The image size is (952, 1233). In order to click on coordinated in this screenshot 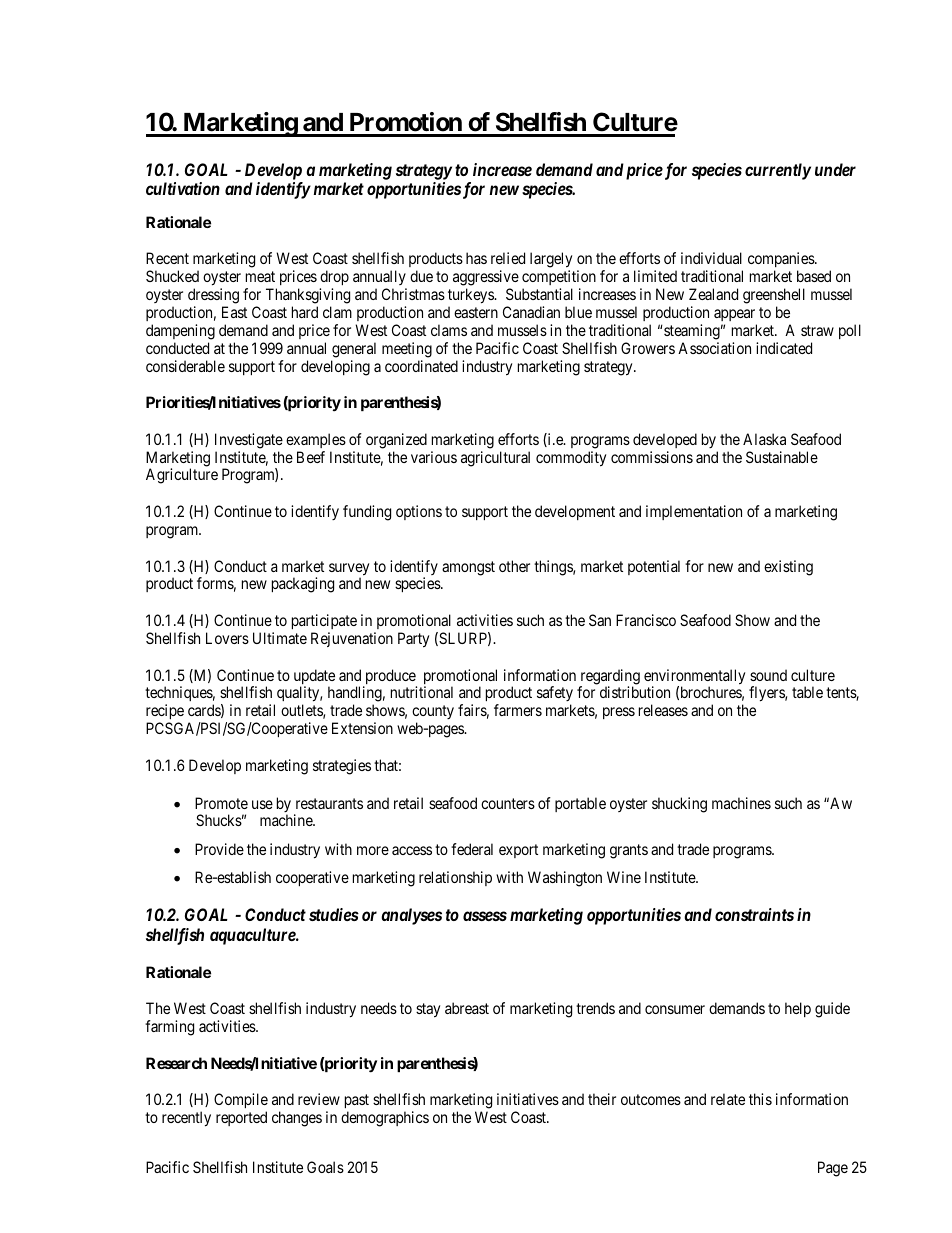, I will do `click(421, 366)`.
